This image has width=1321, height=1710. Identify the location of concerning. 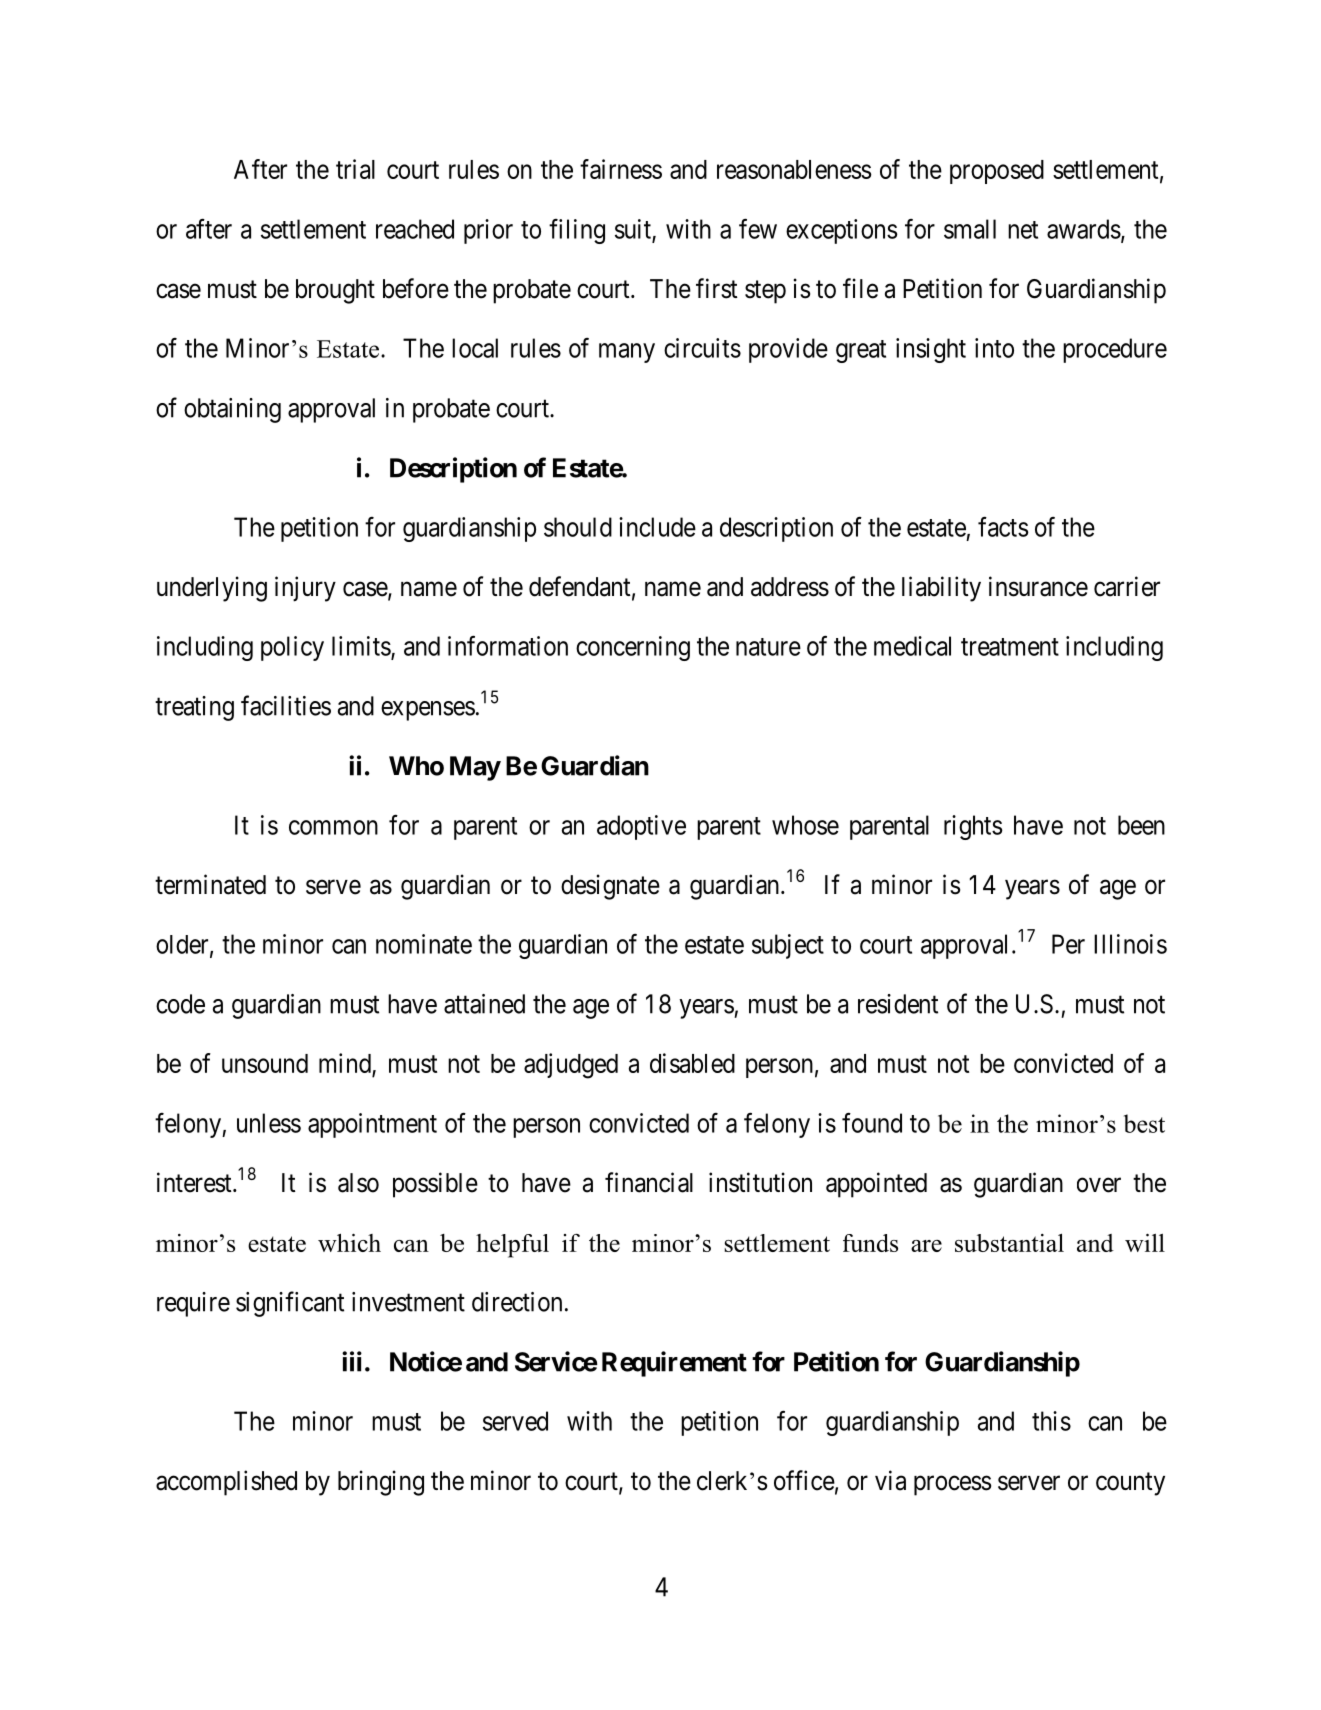
(633, 648).
